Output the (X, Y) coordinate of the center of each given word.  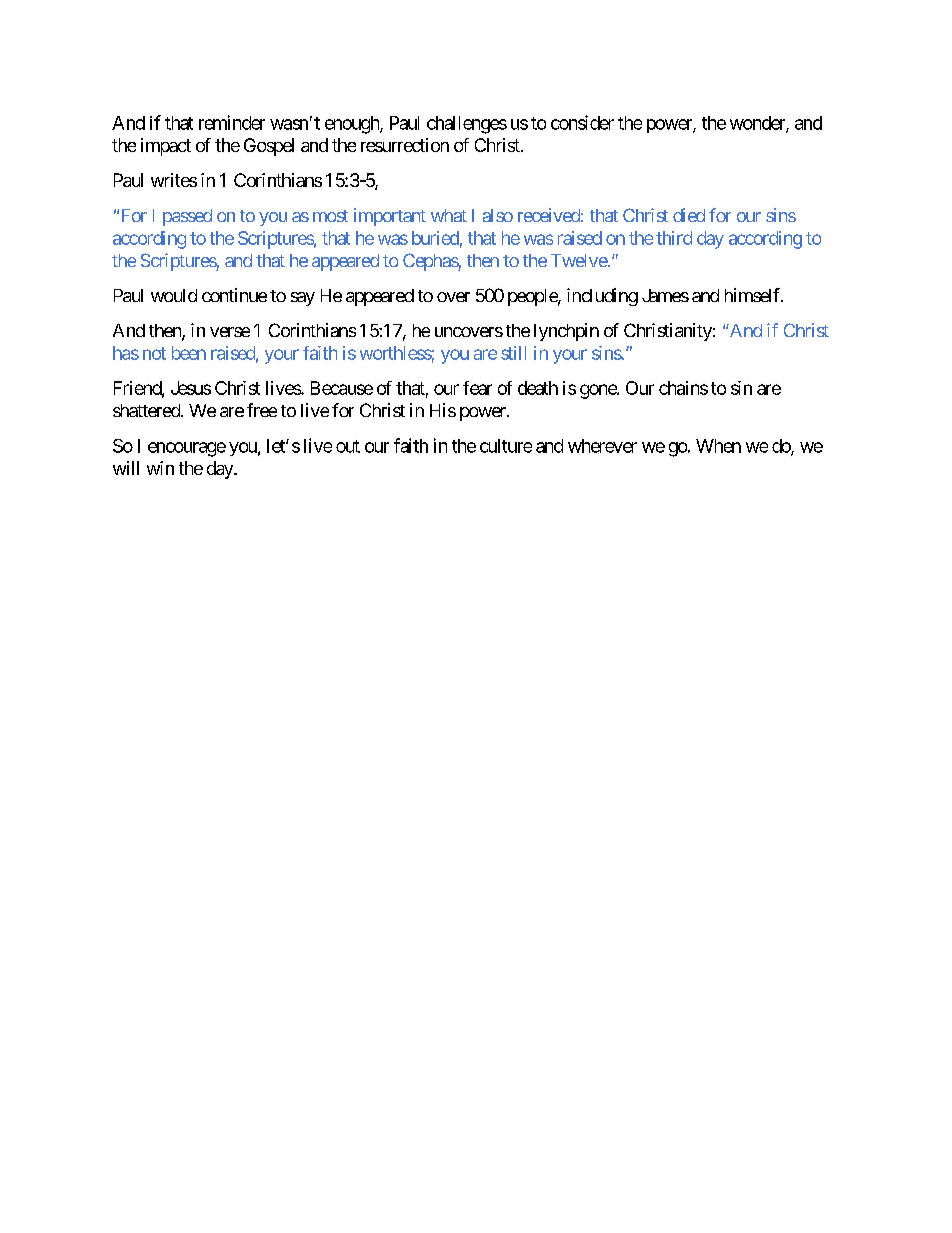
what (449, 215)
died (689, 215)
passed (187, 217)
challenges (467, 125)
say (303, 299)
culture (506, 446)
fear (477, 388)
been (189, 353)
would (174, 295)
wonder (758, 124)
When (718, 446)
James (665, 295)
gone (599, 391)
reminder (232, 122)
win (160, 468)
